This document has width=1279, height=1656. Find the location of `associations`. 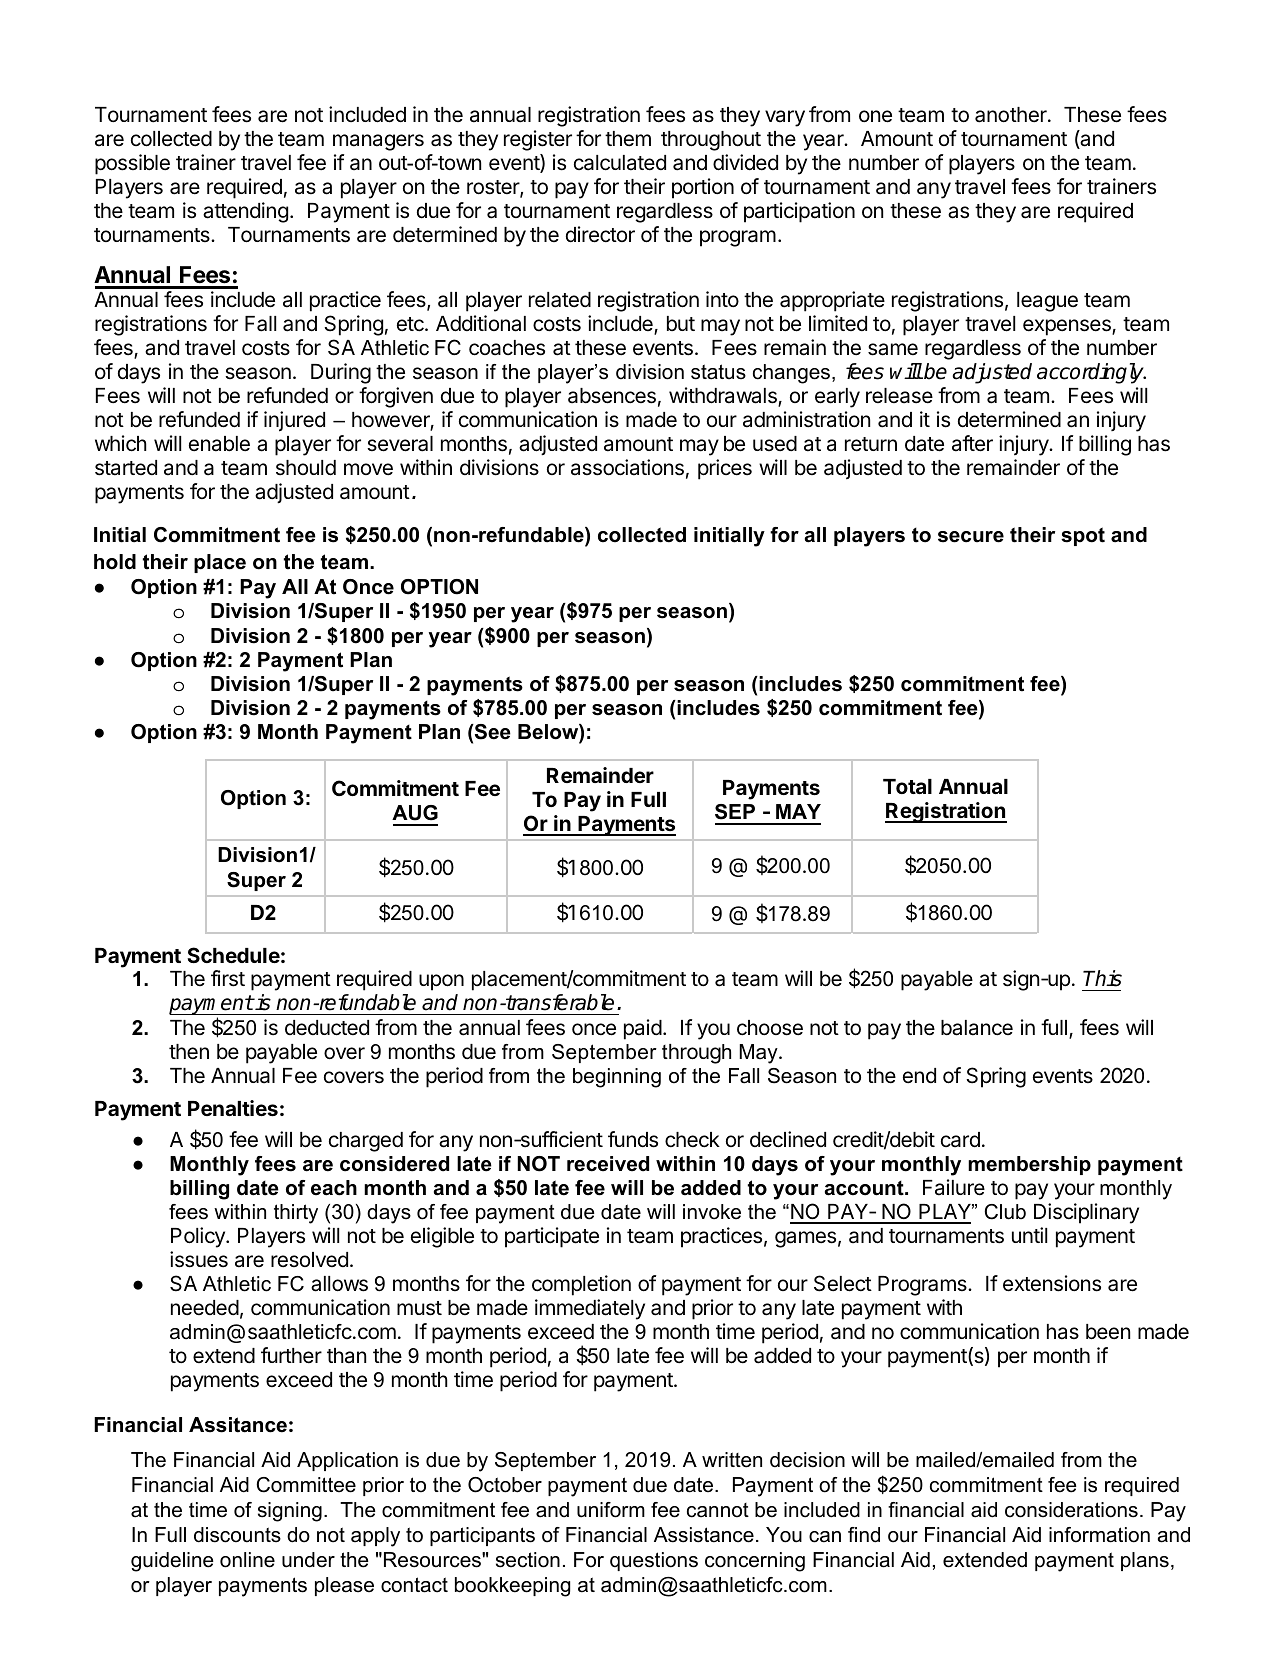

associations is located at coordinates (627, 467).
